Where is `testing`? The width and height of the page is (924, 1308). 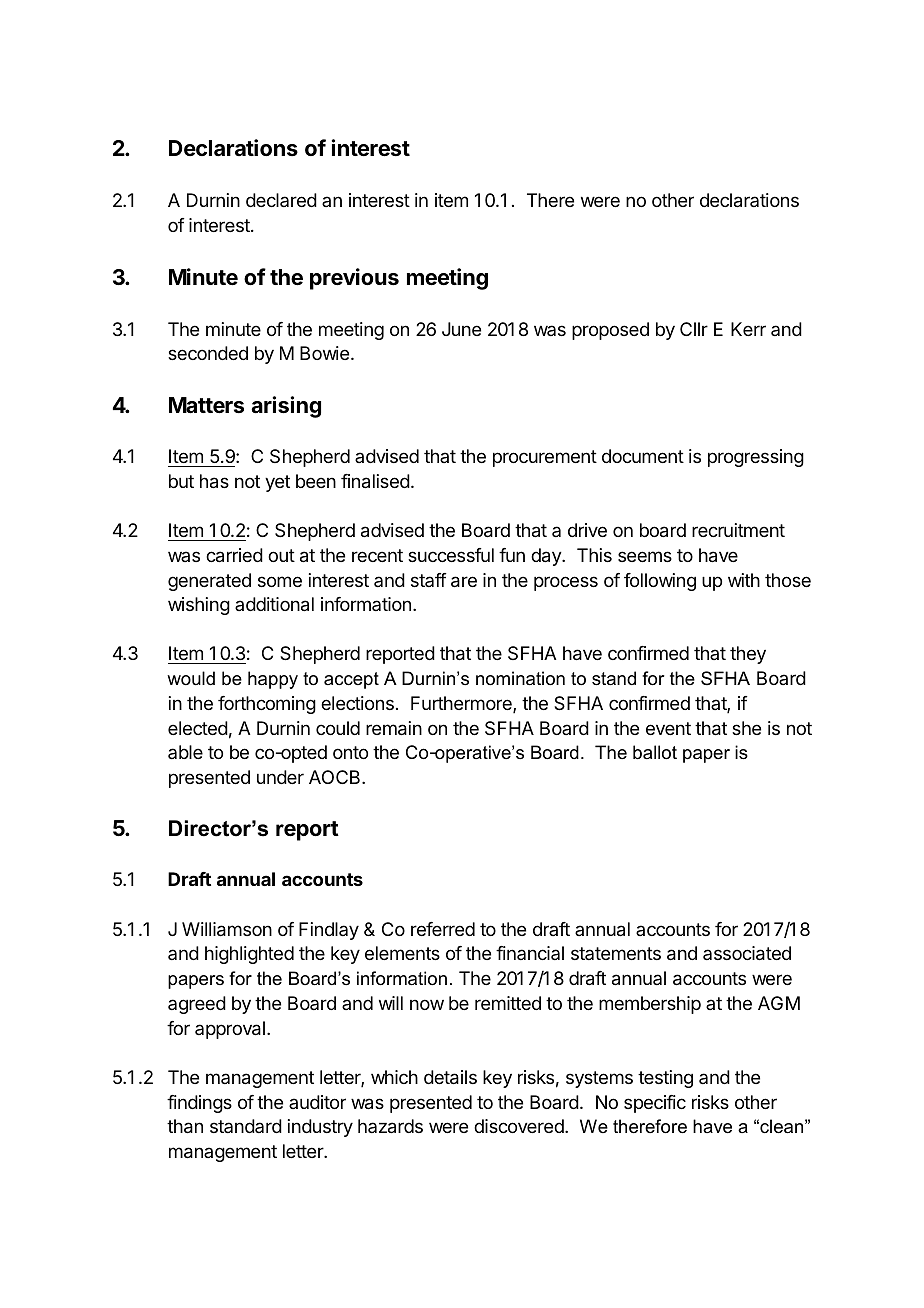
testing is located at coordinates (665, 1079).
